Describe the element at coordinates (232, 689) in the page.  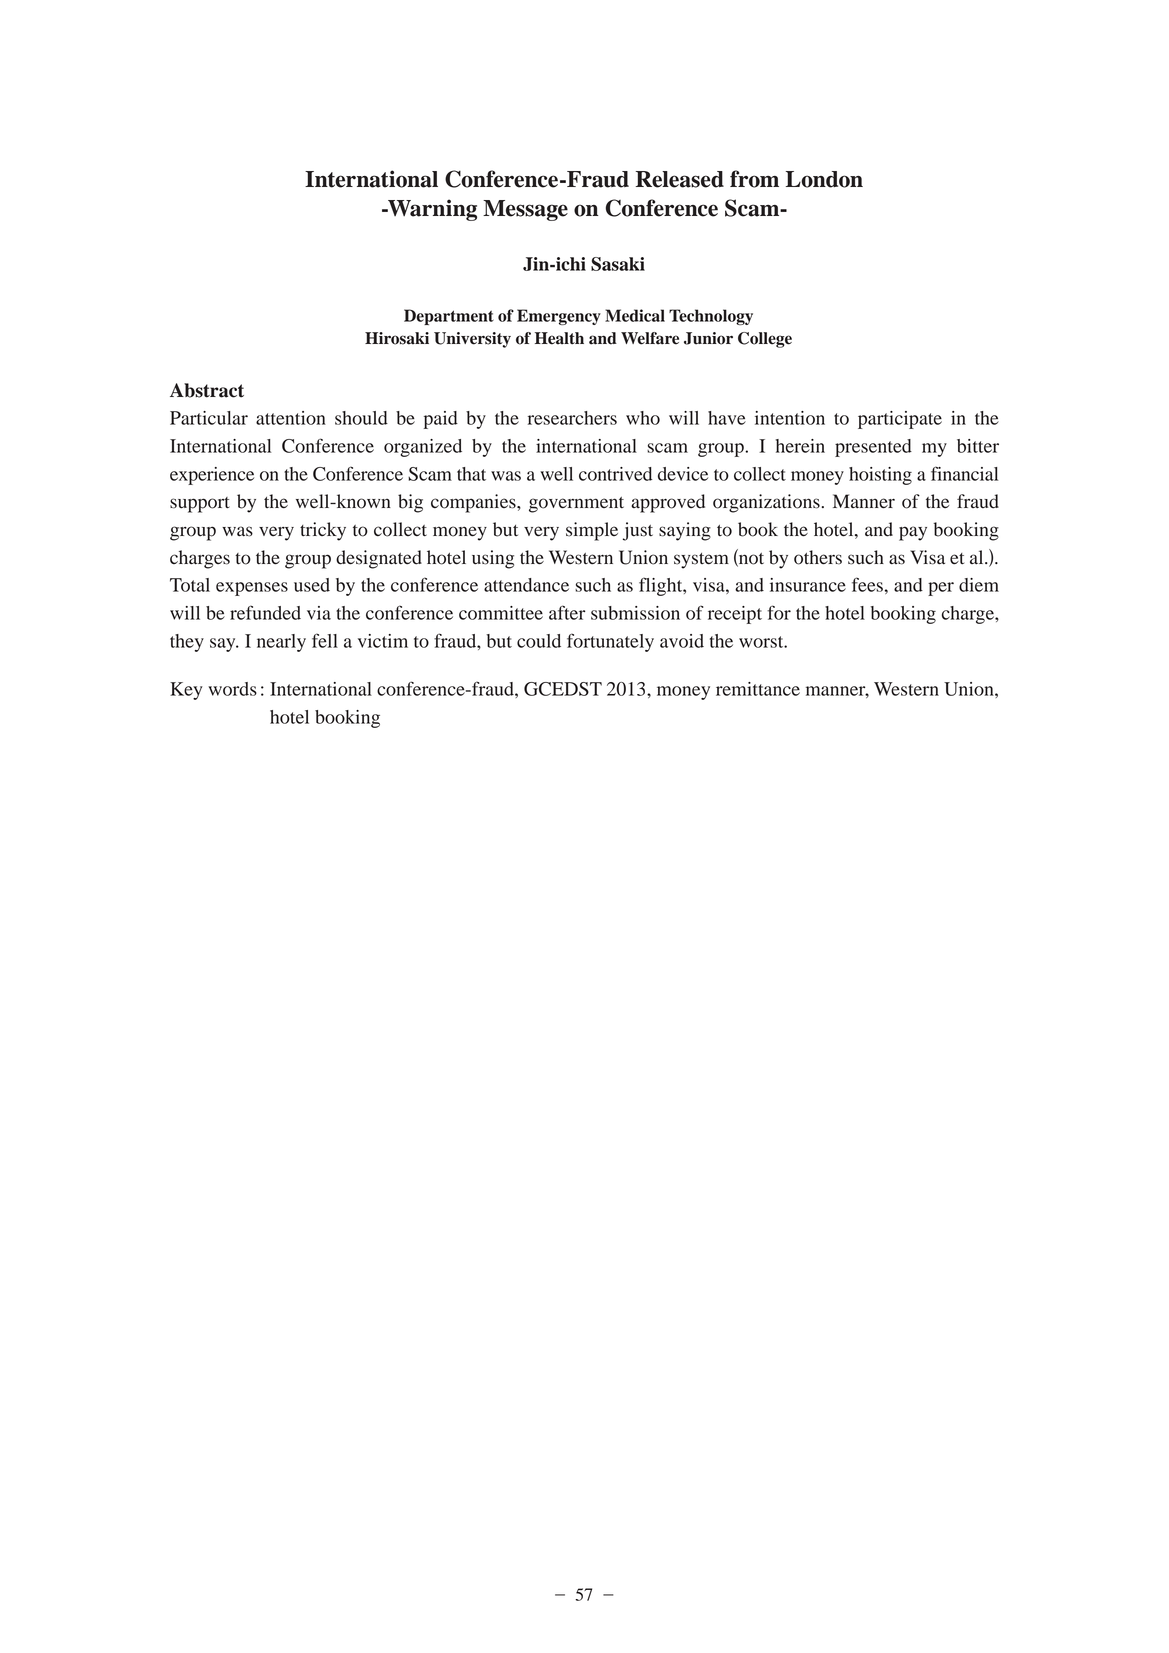
I see `words` at that location.
